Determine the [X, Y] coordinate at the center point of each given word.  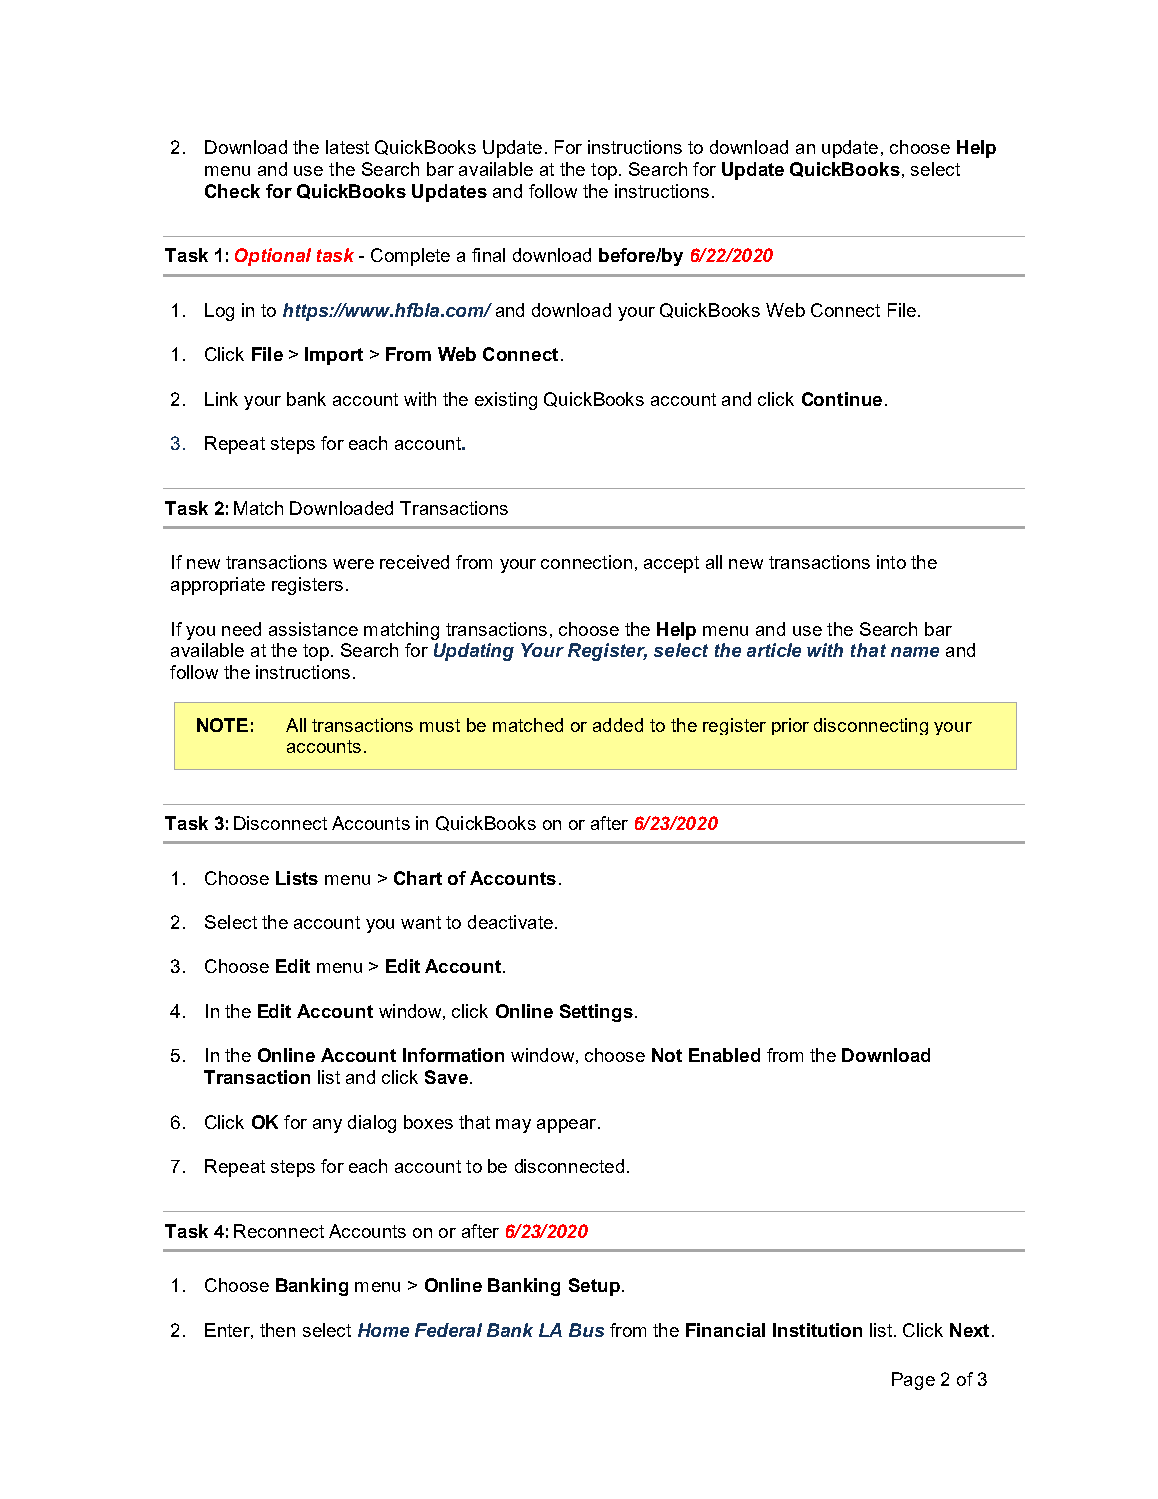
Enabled [724, 1055]
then [277, 1330]
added [618, 725]
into [891, 562]
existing [506, 401]
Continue [842, 399]
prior [790, 726]
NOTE [222, 725]
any [327, 1126]
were [353, 564]
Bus [586, 1330]
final [488, 255]
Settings [596, 1013]
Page [913, 1381]
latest [347, 147]
